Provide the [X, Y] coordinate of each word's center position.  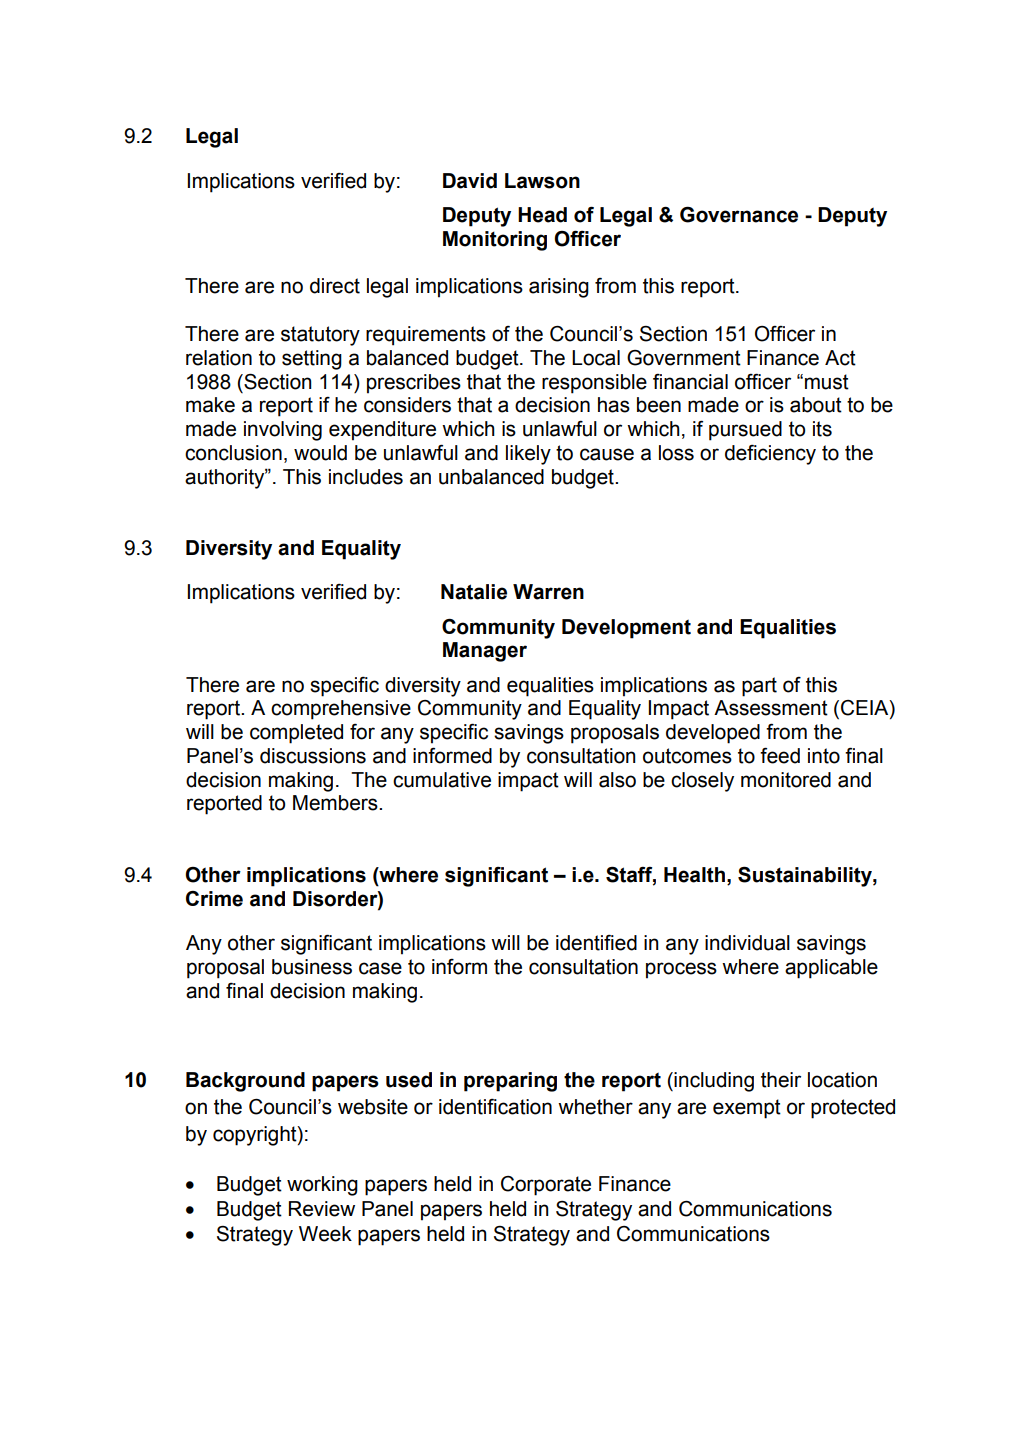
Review [322, 1209]
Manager [485, 652]
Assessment [771, 708]
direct [335, 286]
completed [296, 734]
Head [542, 215]
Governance [739, 214]
